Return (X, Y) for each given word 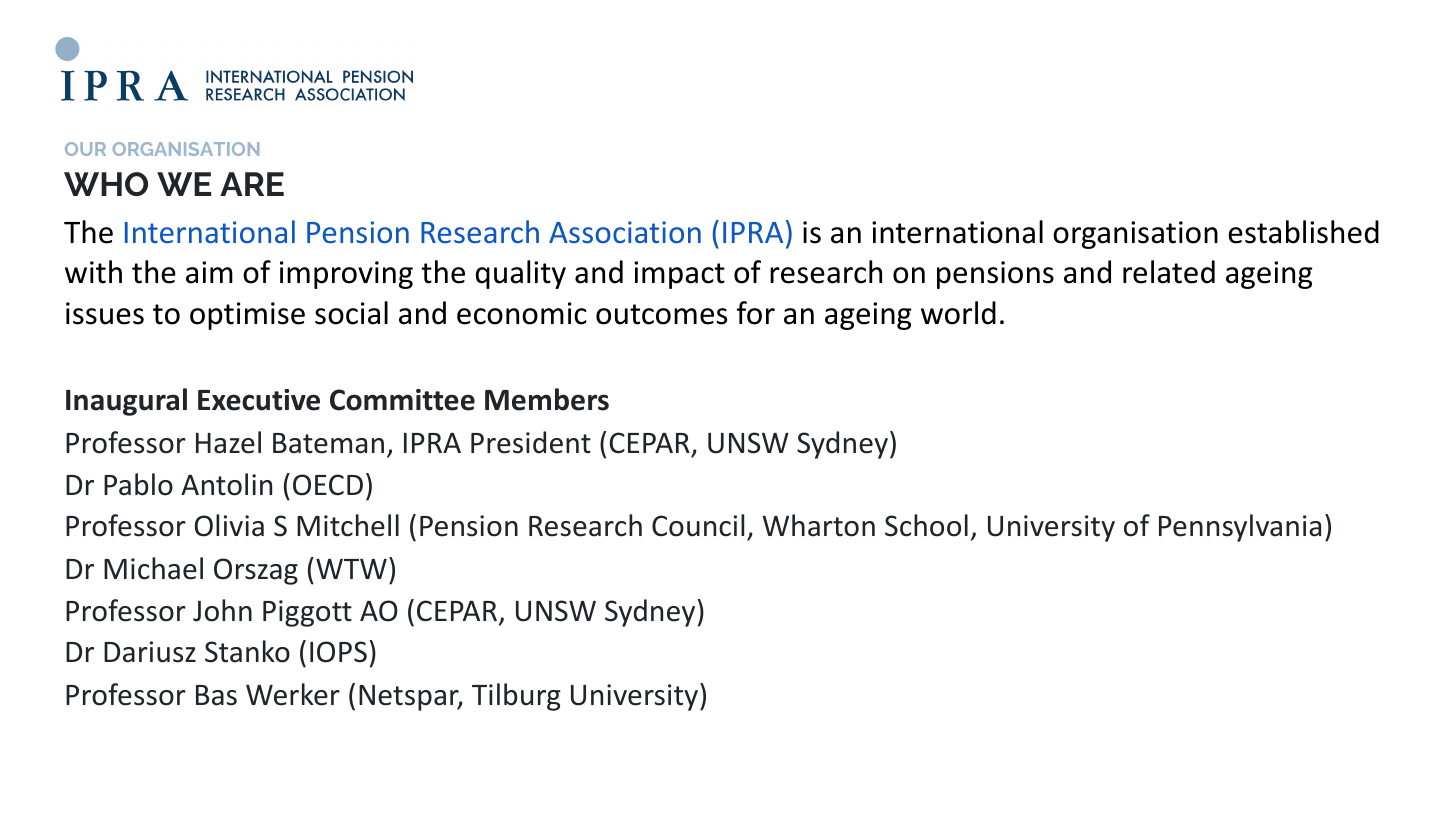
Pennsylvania (1240, 528)
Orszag (256, 571)
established (1303, 232)
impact (679, 275)
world (958, 313)
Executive (259, 400)
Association (625, 232)
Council (698, 525)
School (926, 525)
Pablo (138, 484)
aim (209, 272)
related (1169, 272)
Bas (216, 695)
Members (547, 399)
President (531, 442)
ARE (252, 184)
